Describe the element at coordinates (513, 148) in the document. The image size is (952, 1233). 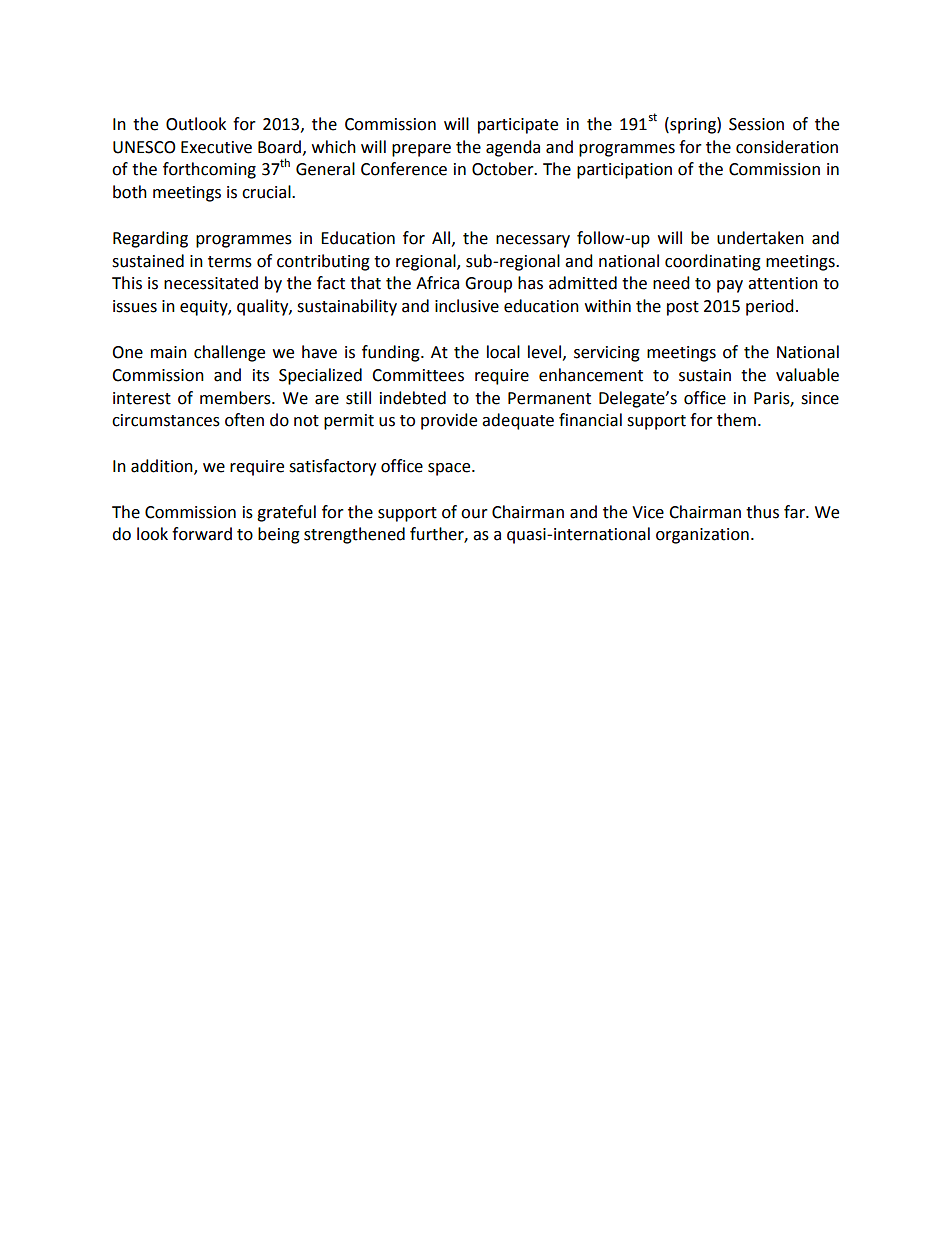
I see `agenda` at that location.
